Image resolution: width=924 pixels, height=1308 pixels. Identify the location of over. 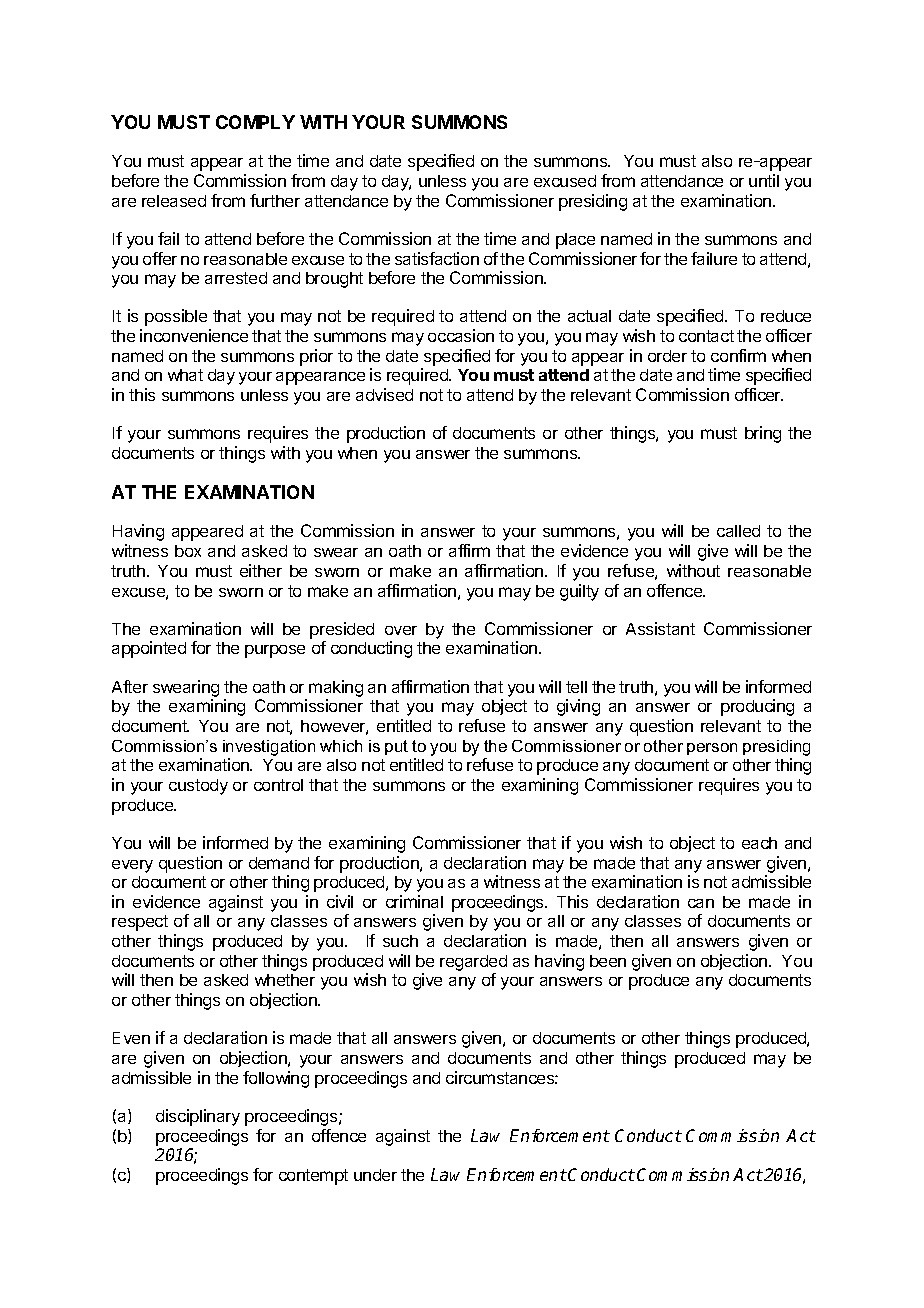
(401, 630).
